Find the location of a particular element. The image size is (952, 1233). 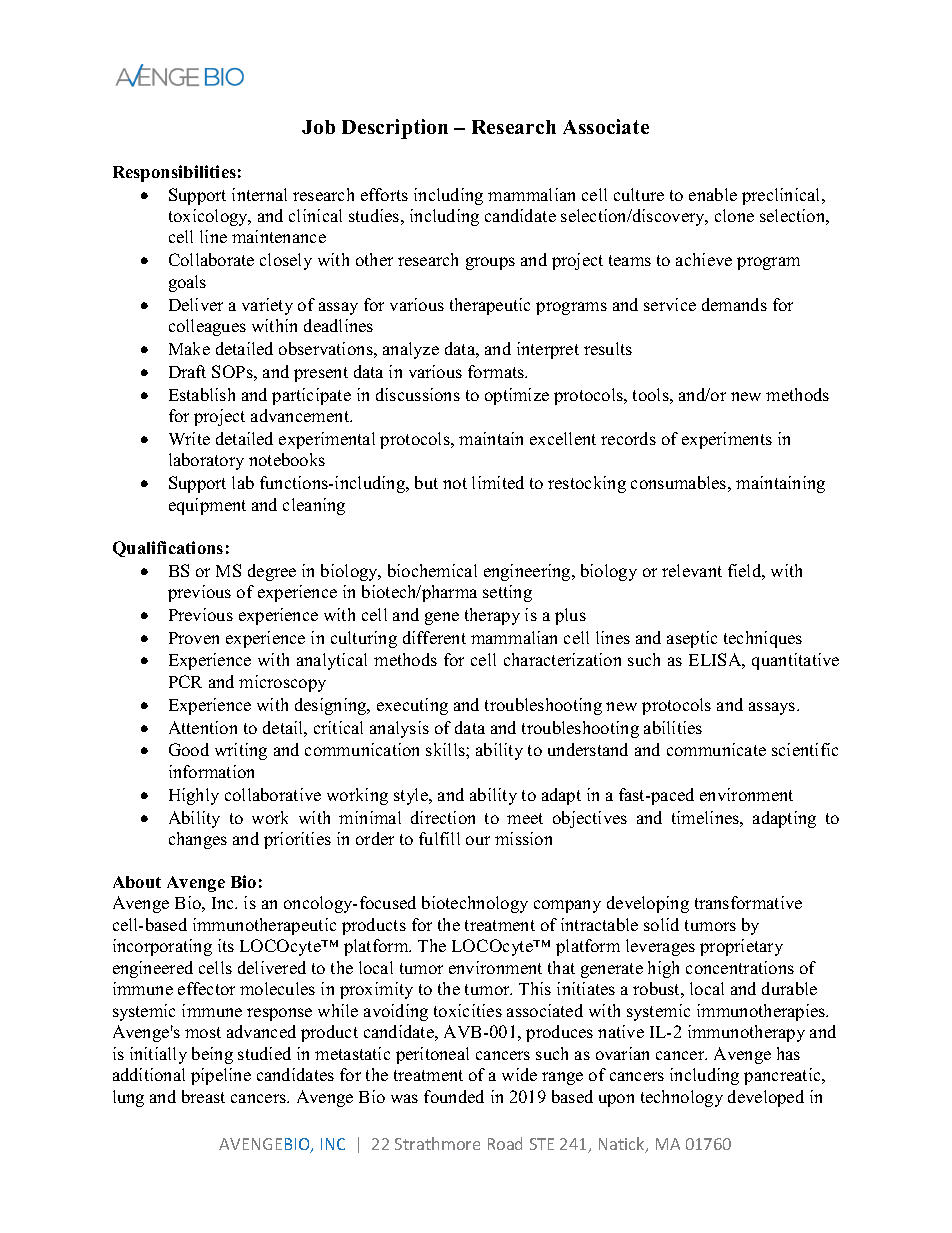

developed is located at coordinates (766, 1098).
